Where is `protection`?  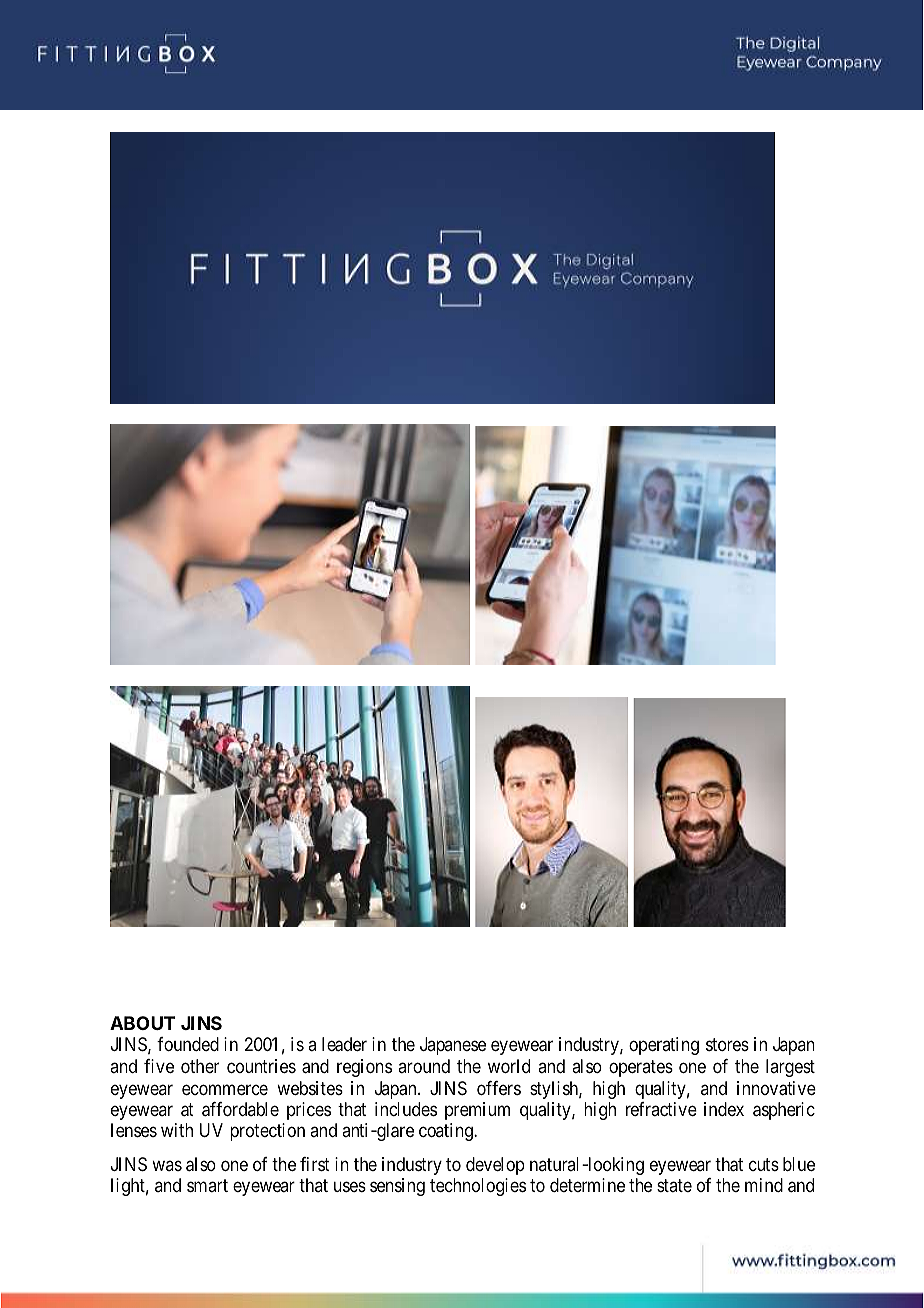 protection is located at coordinates (267, 1132).
